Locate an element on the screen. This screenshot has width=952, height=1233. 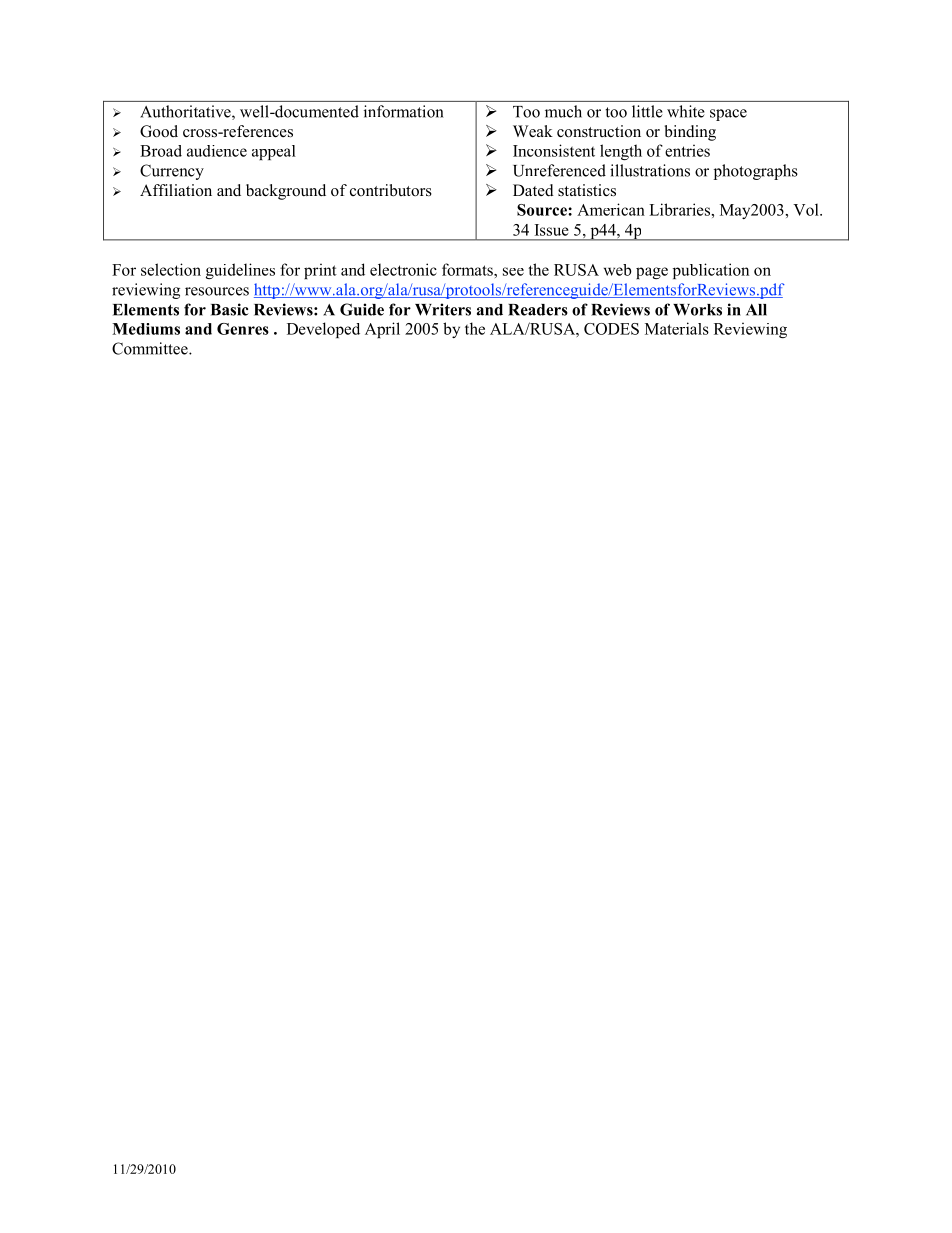
Genres is located at coordinates (243, 329).
